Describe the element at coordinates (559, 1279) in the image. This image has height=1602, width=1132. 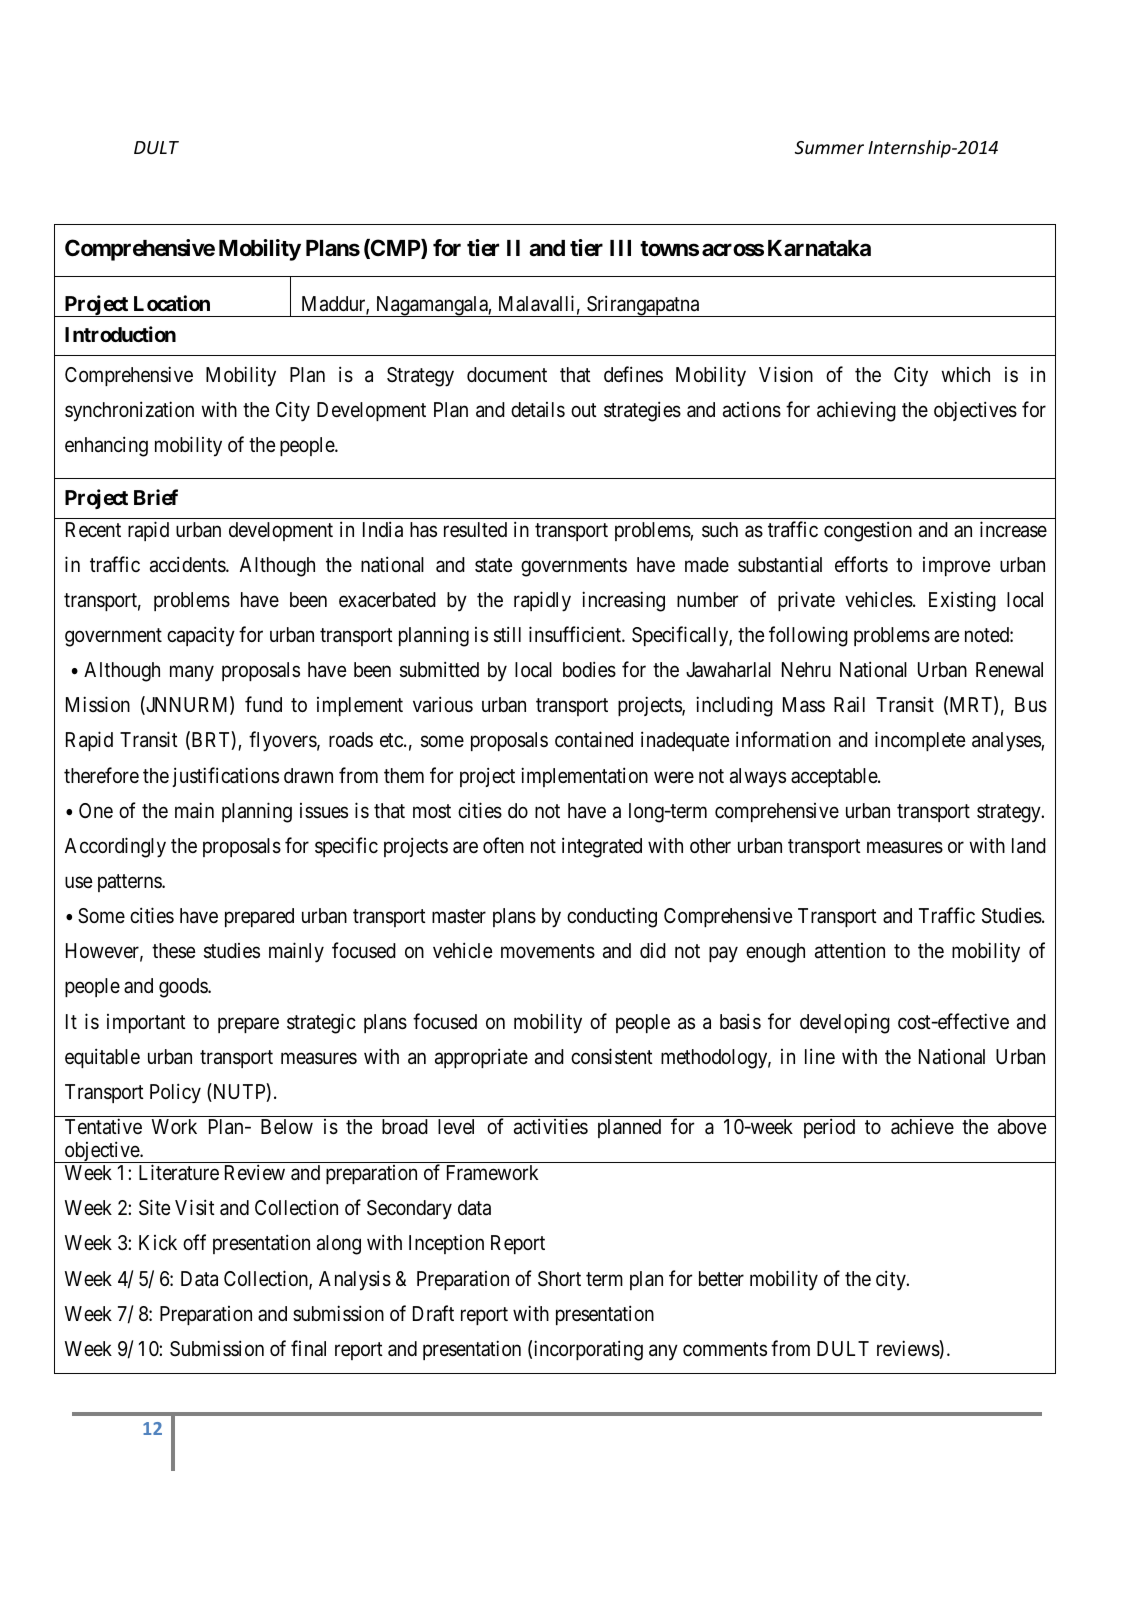
I see `Short` at that location.
